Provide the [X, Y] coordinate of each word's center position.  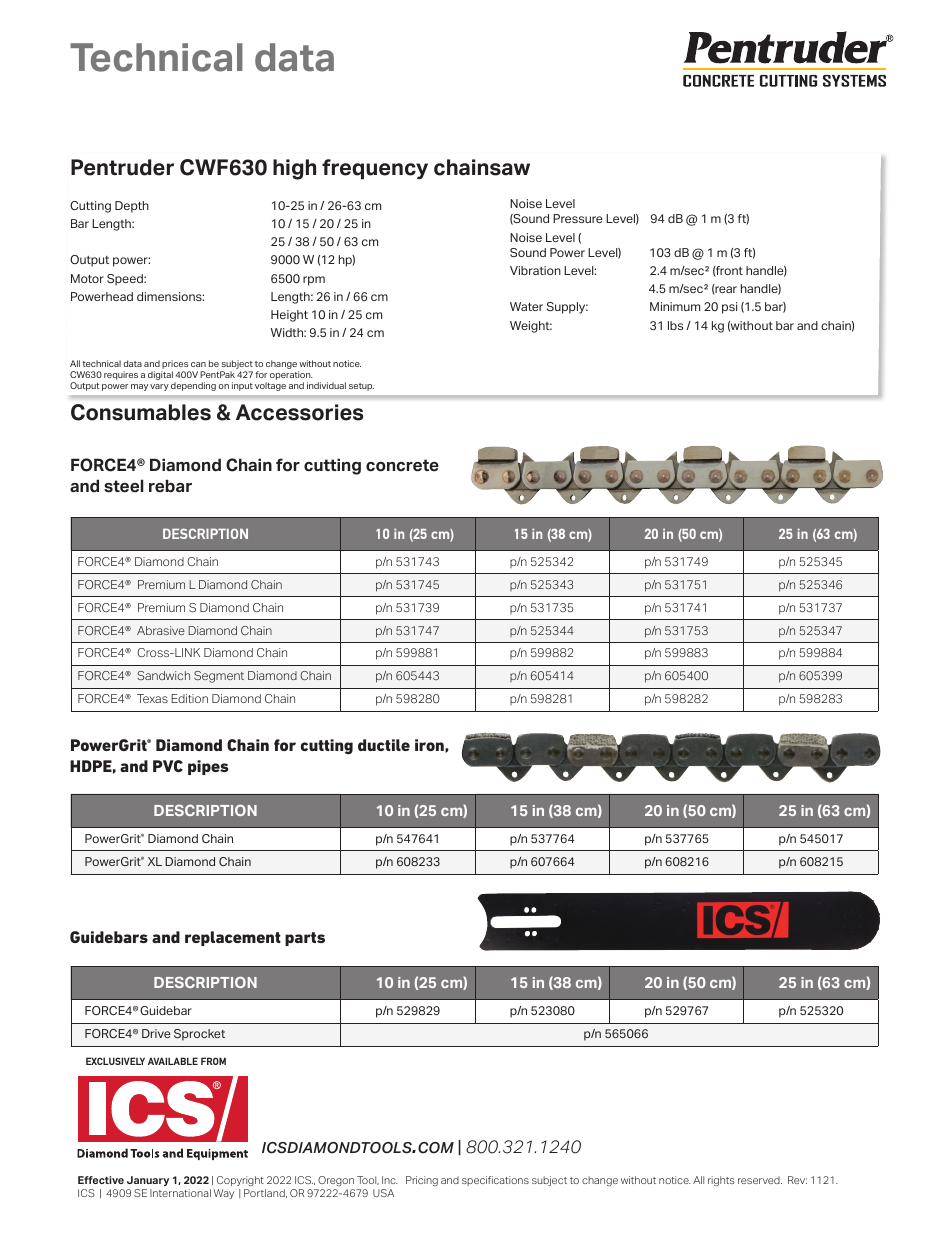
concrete [402, 465]
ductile [384, 745]
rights [721, 1181]
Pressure [578, 218]
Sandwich [164, 675]
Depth [132, 207]
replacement [233, 938]
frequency [375, 169]
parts [305, 939]
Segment [219, 677]
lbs [675, 325]
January [148, 1181]
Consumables [141, 412]
